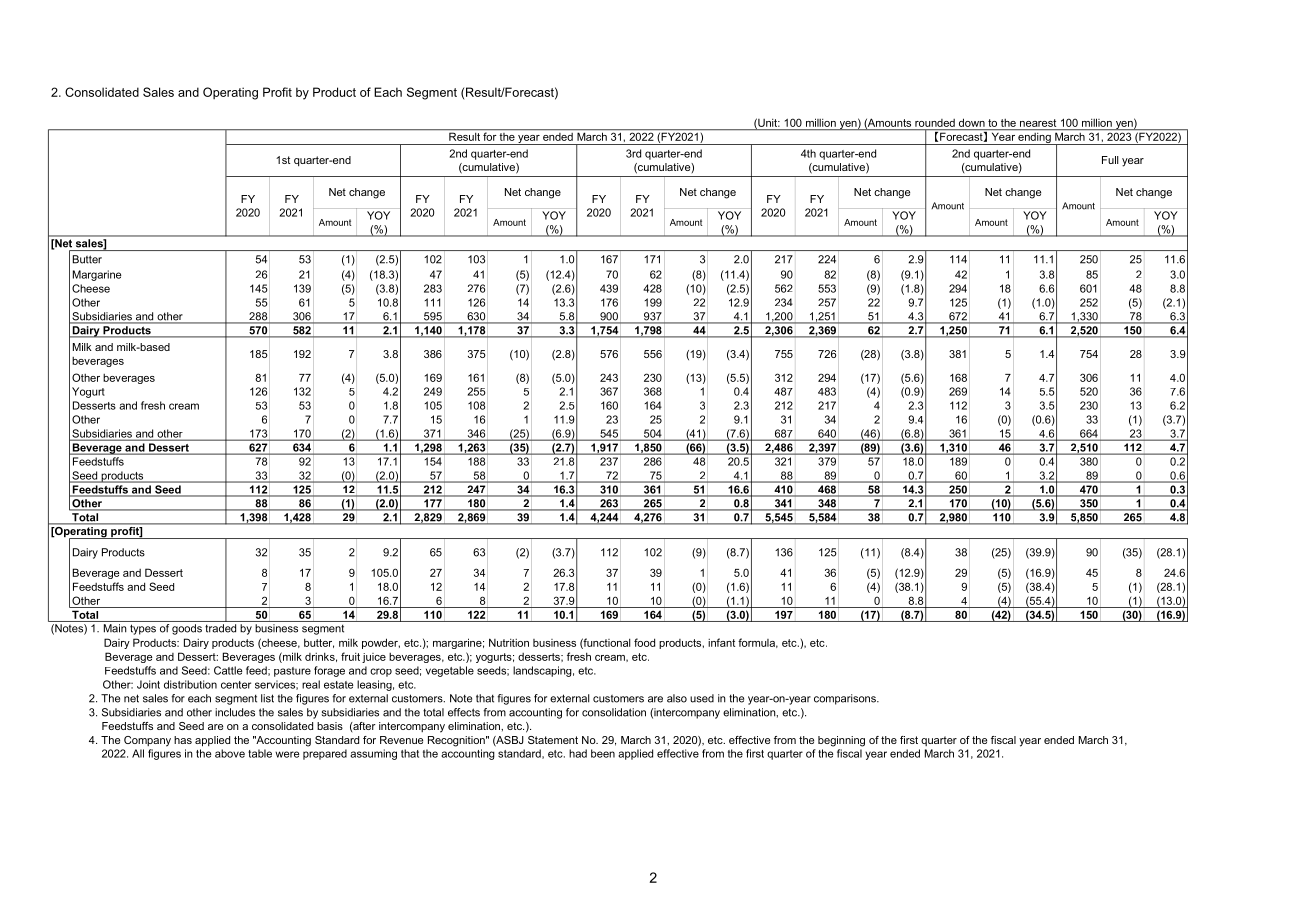 The height and width of the screenshot is (924, 1308). What do you see at coordinates (1110, 160) in the screenshot?
I see `Full` at bounding box center [1110, 160].
